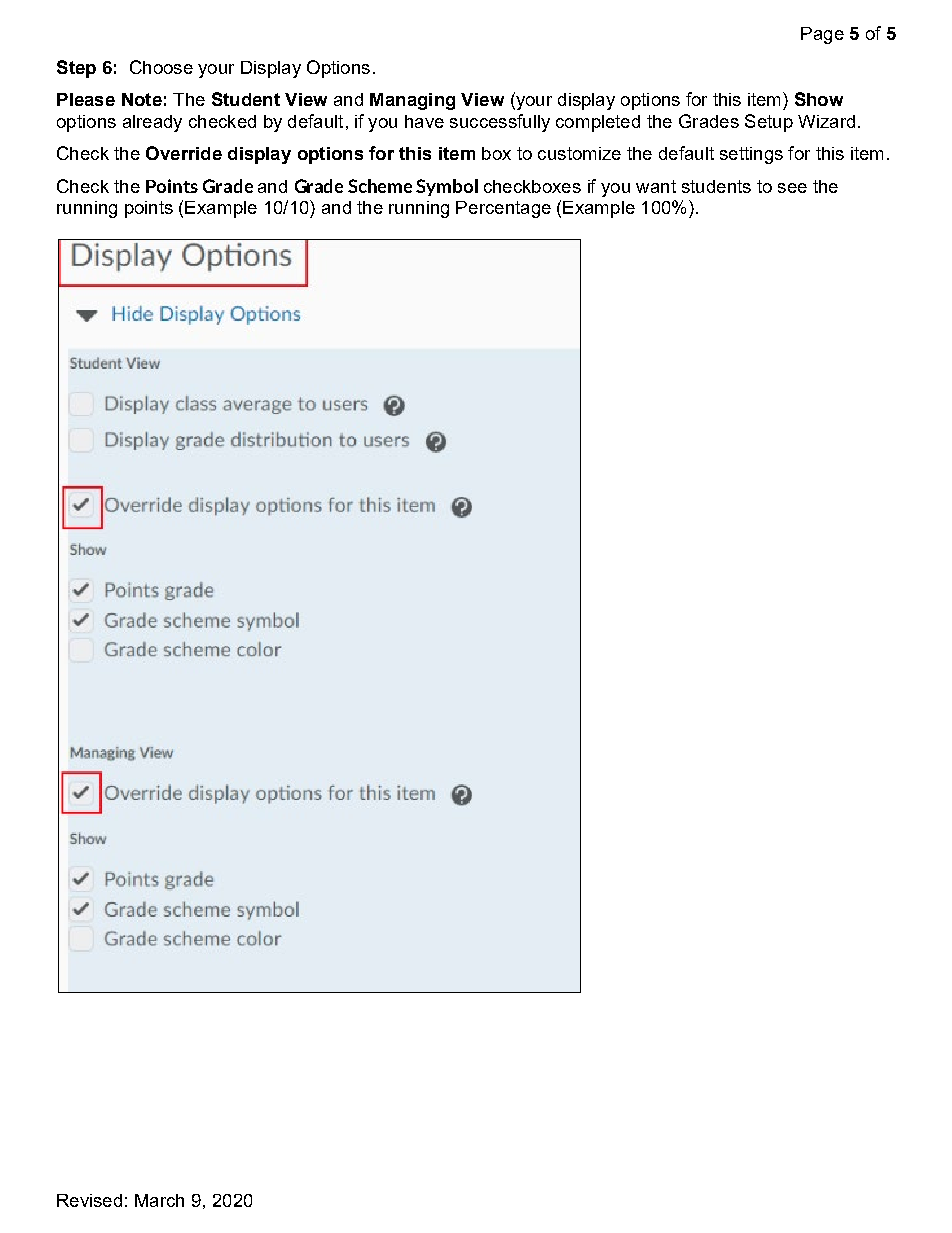 This document has height=1233, width=952. Describe the element at coordinates (769, 123) in the document. I see `Setup` at that location.
